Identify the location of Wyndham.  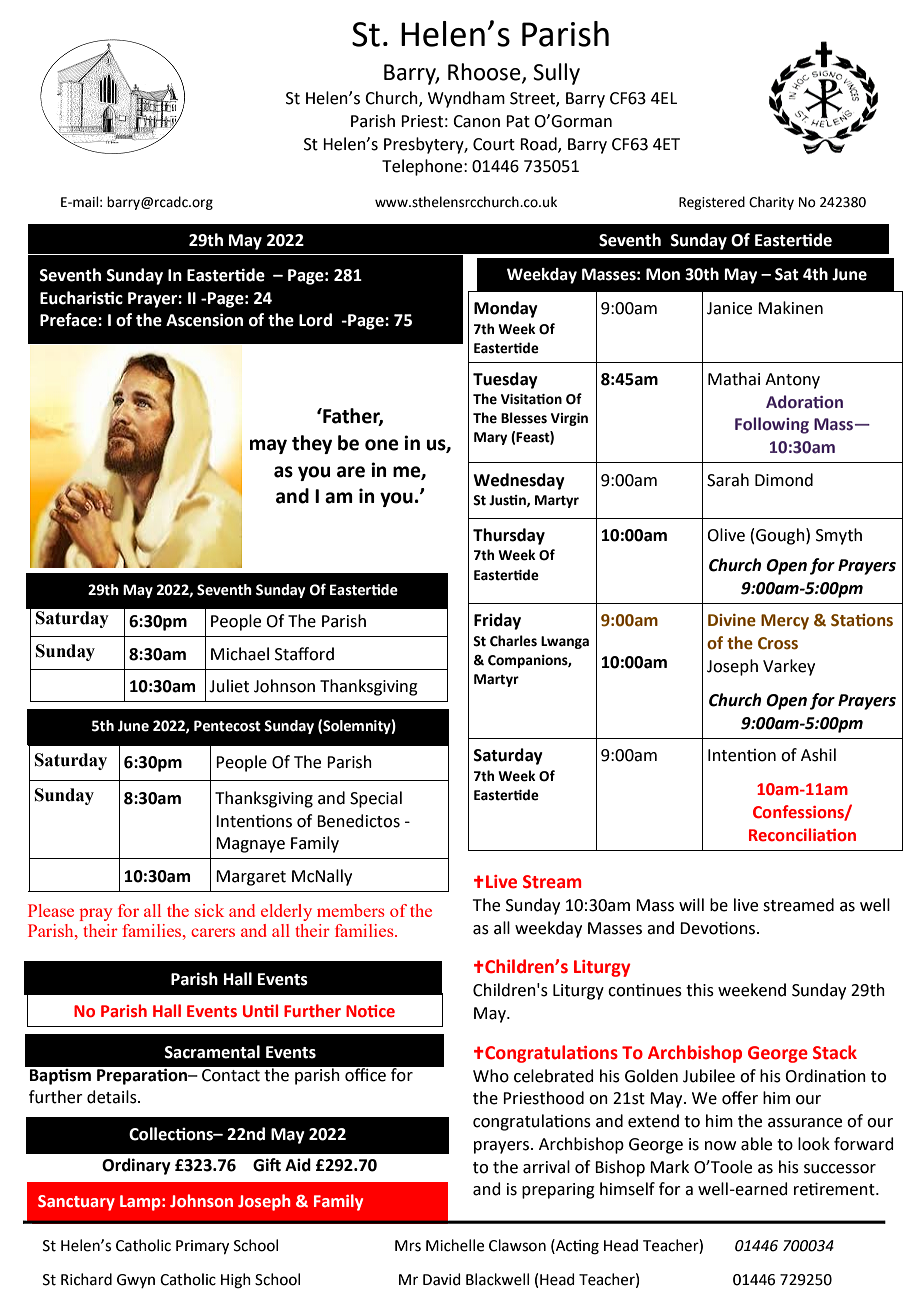
(466, 99).
